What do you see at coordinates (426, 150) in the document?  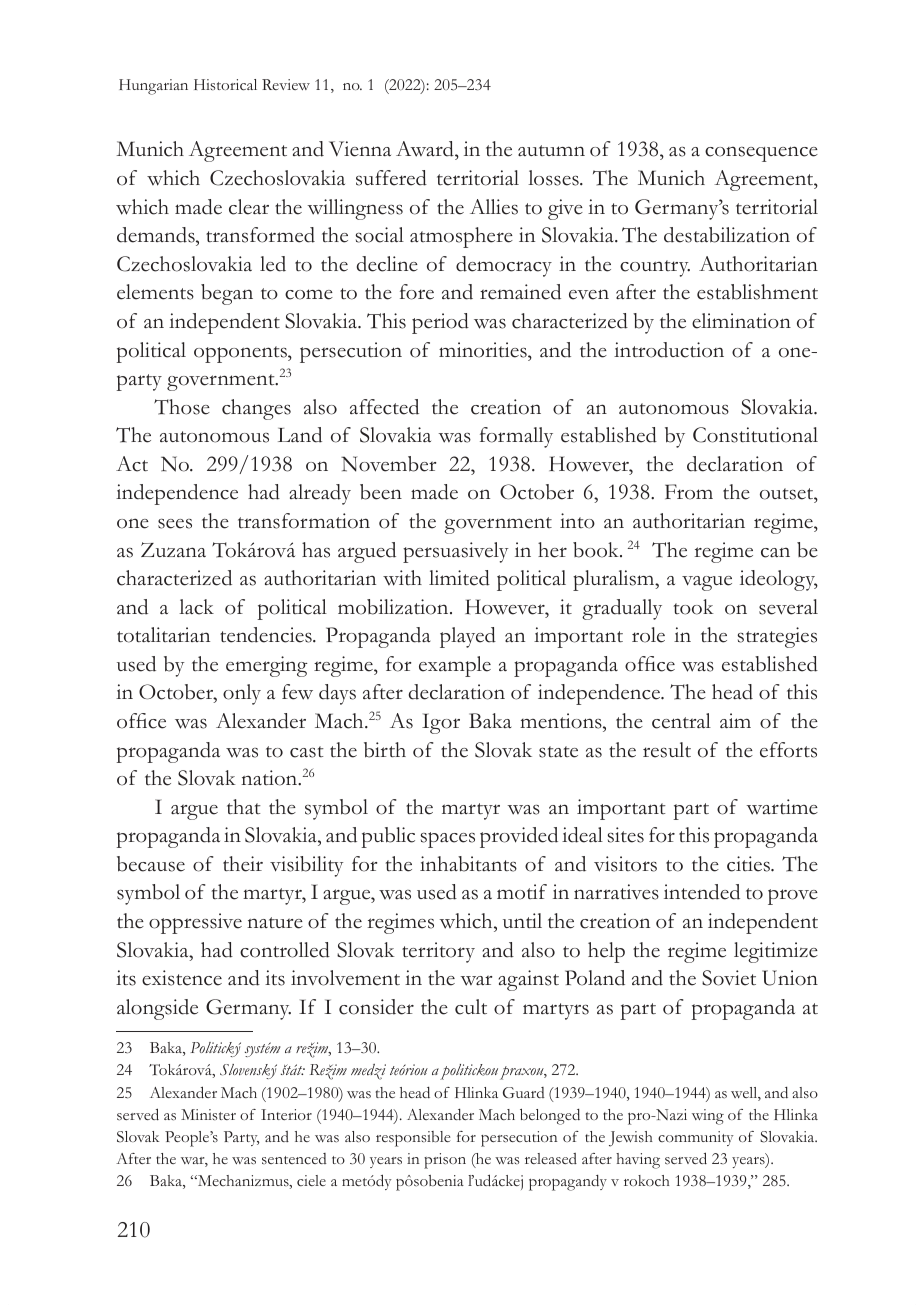 I see `Award` at bounding box center [426, 150].
